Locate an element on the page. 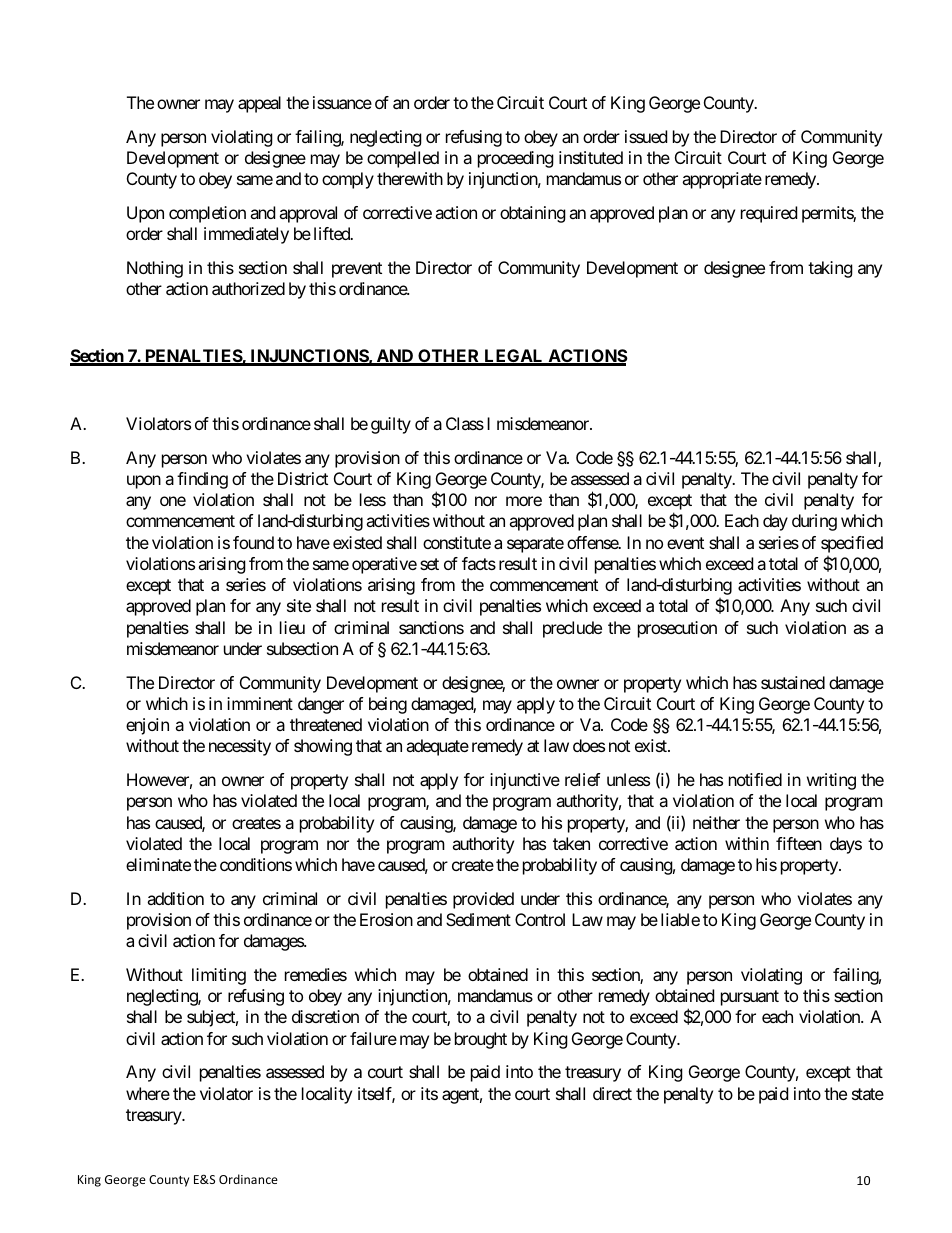  sustained is located at coordinates (793, 682).
